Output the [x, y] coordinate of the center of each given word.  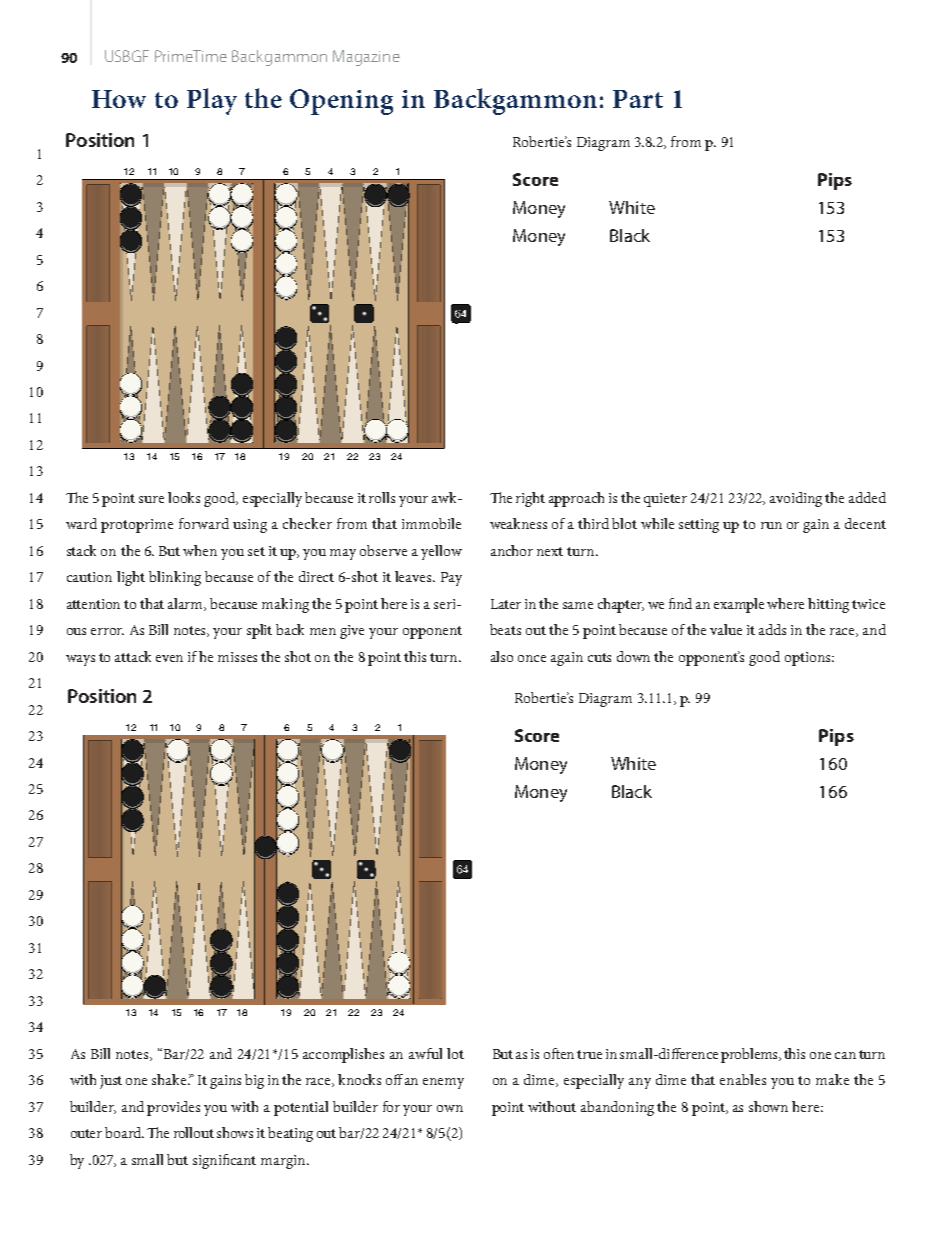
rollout [194, 1132]
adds [772, 629]
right [530, 499]
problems [751, 1055]
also [502, 656]
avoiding [796, 499]
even [169, 658]
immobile [431, 523]
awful [425, 1053]
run [771, 525]
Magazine [366, 58]
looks [184, 497]
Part [638, 99]
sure [151, 499]
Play [212, 101]
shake [170, 1079]
